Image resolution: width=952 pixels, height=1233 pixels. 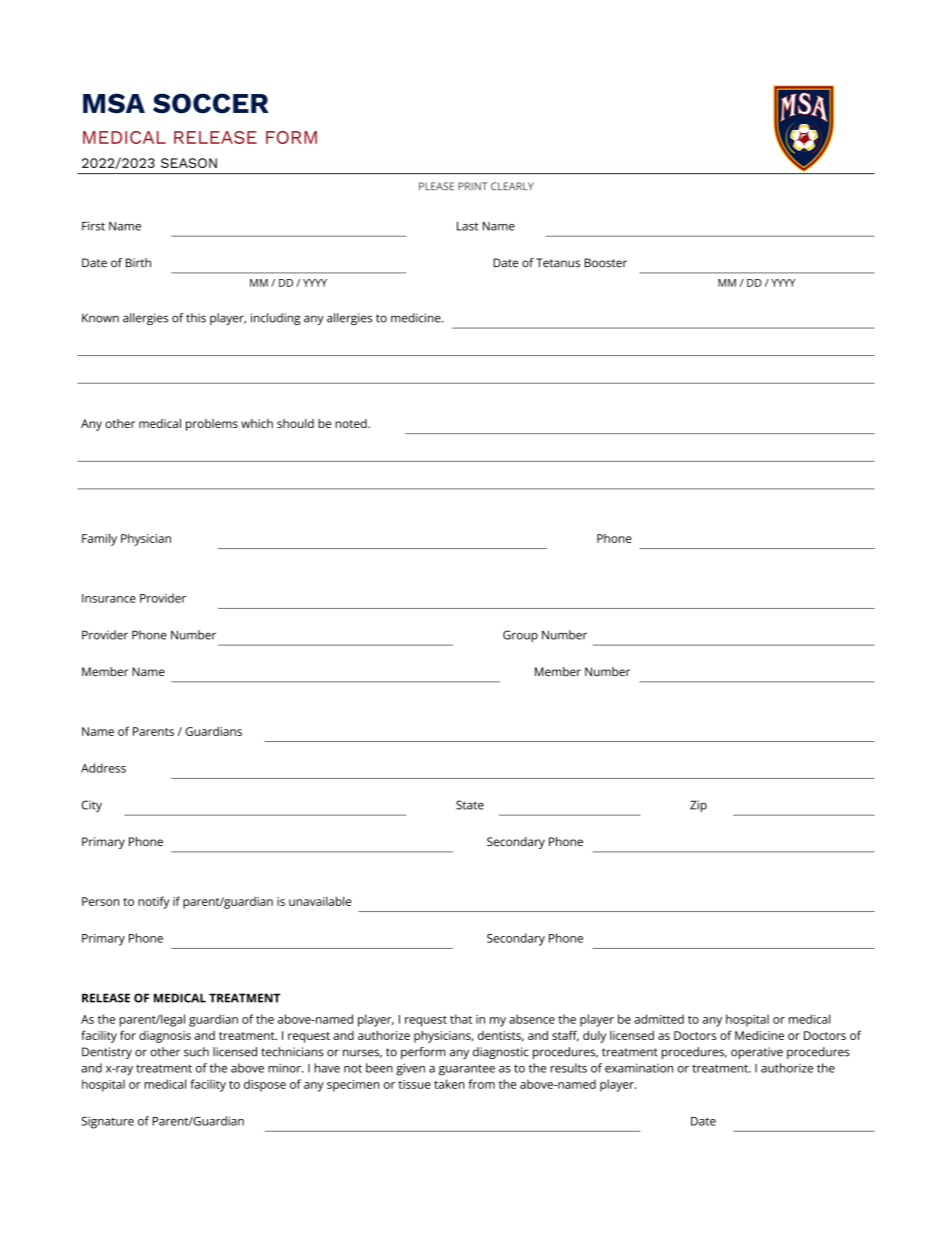 I want to click on CLEARLY, so click(x=512, y=186).
